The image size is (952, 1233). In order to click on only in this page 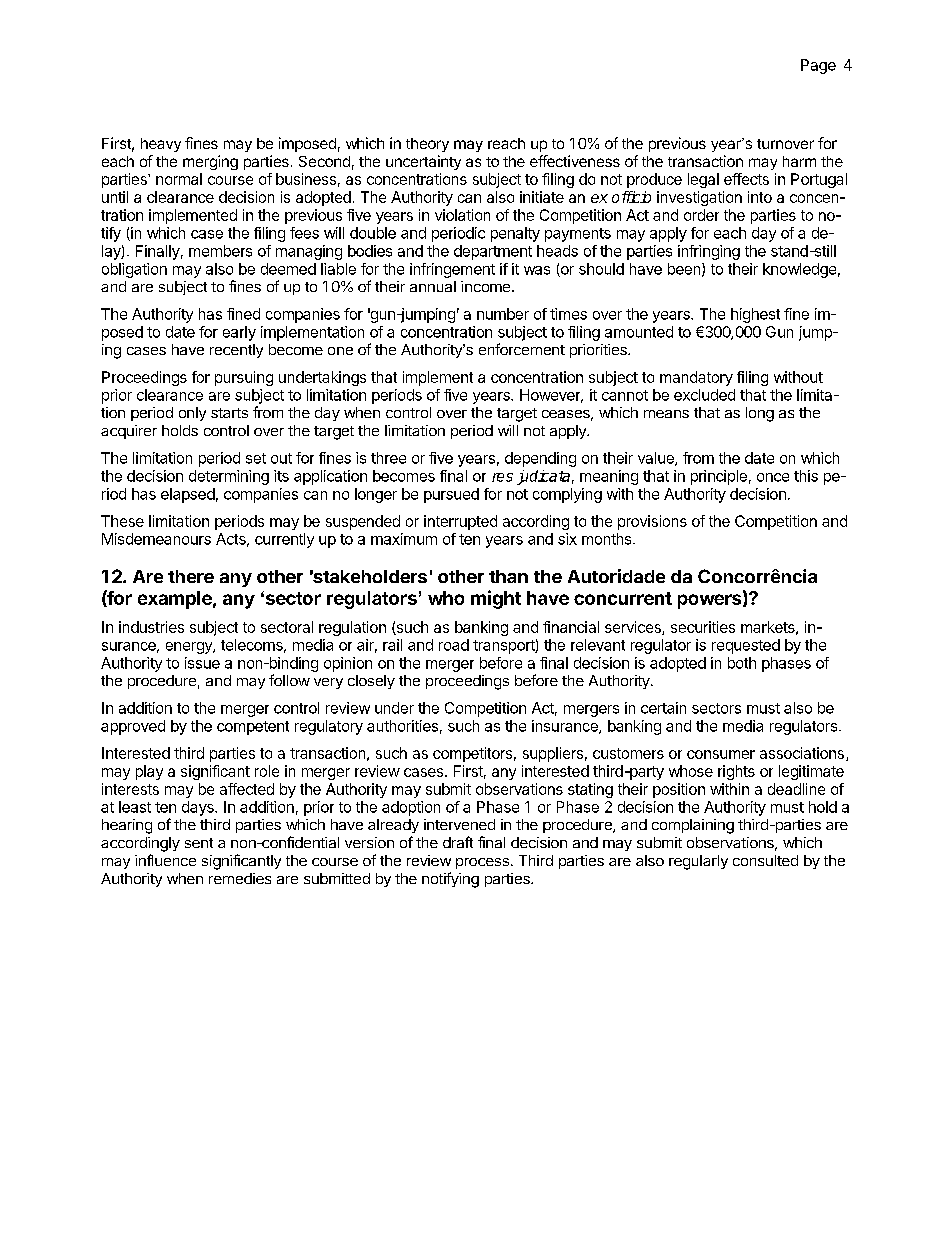, I will do `click(192, 414)`.
